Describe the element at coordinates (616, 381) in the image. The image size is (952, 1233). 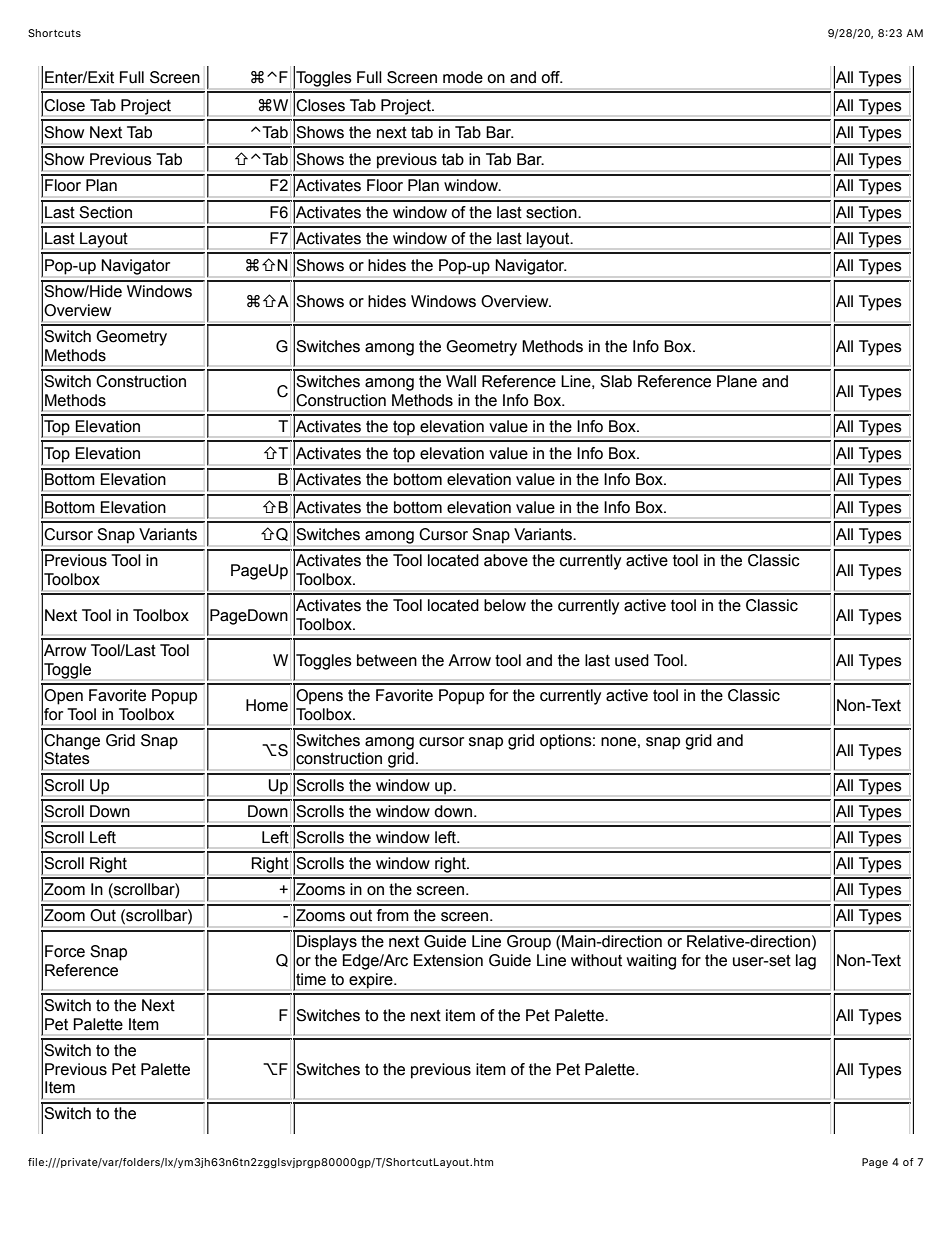
I see `Slab` at that location.
